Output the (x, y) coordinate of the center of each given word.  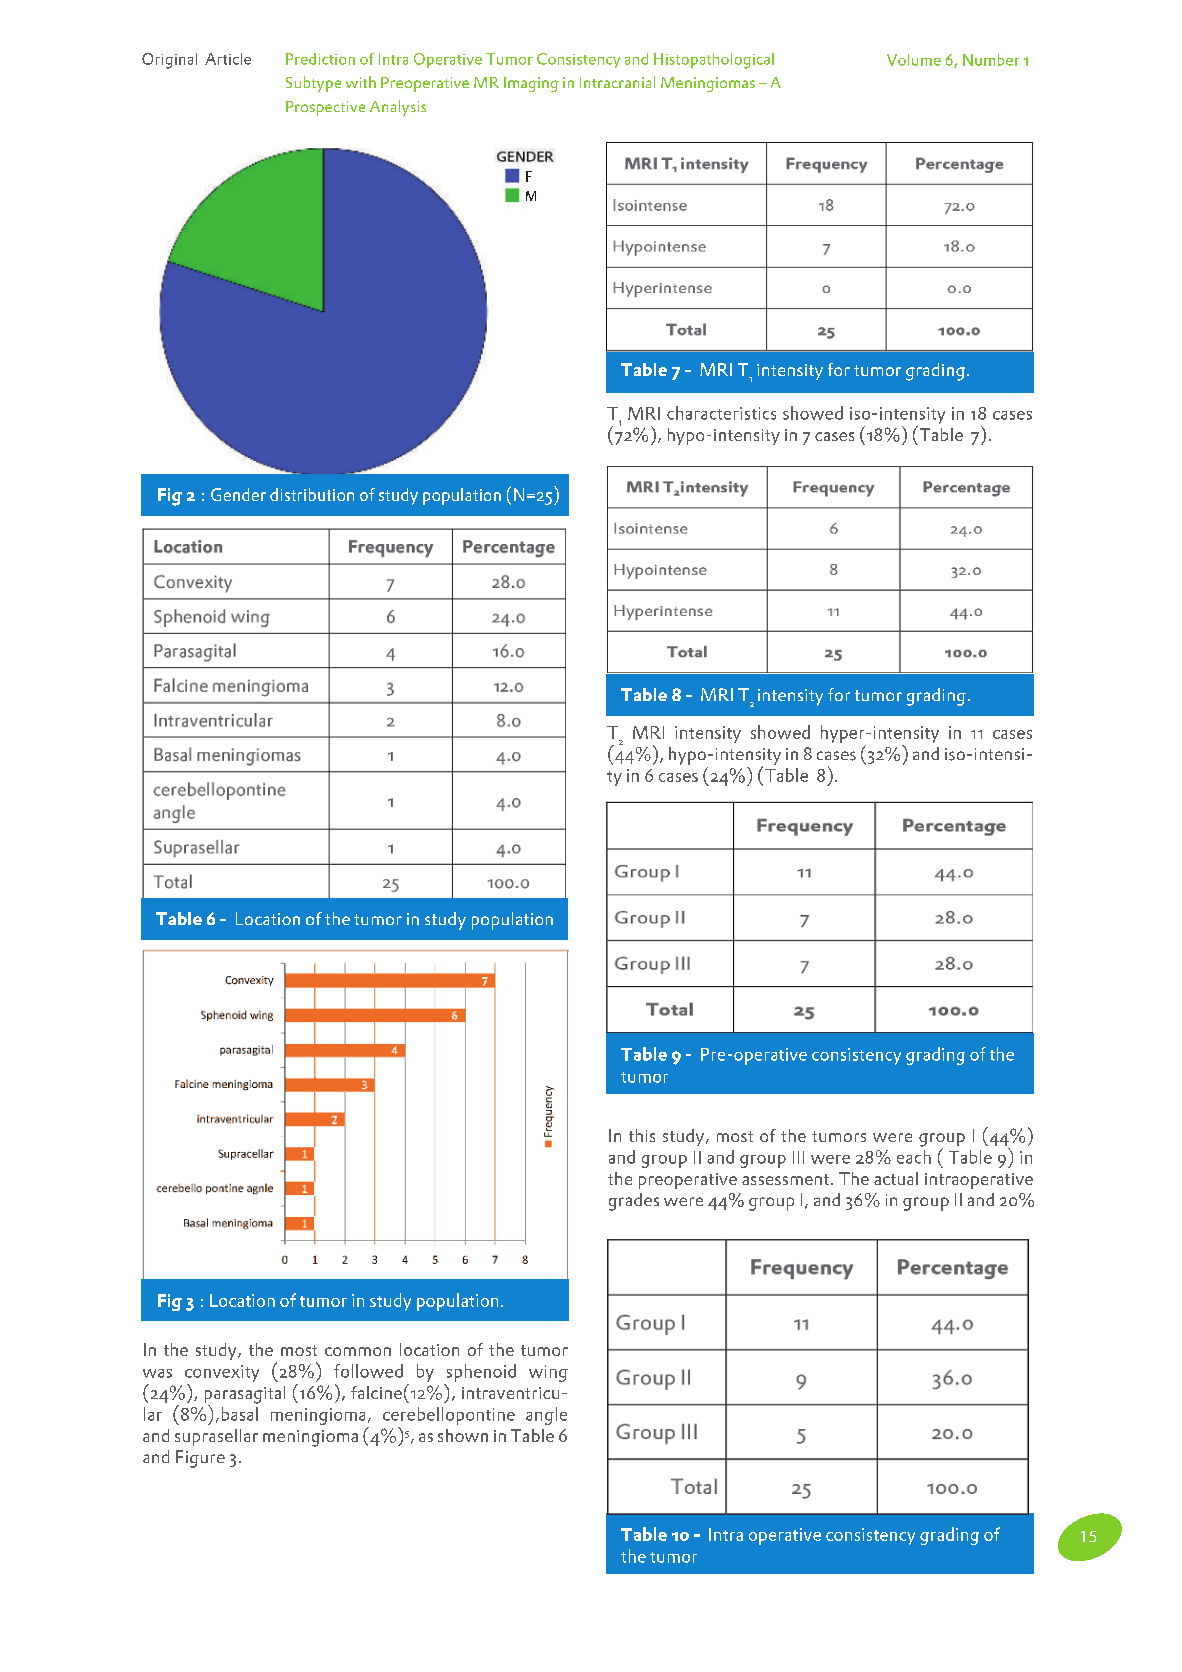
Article (228, 59)
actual (896, 1178)
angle (546, 1416)
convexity (222, 1373)
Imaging (531, 84)
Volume (914, 60)
